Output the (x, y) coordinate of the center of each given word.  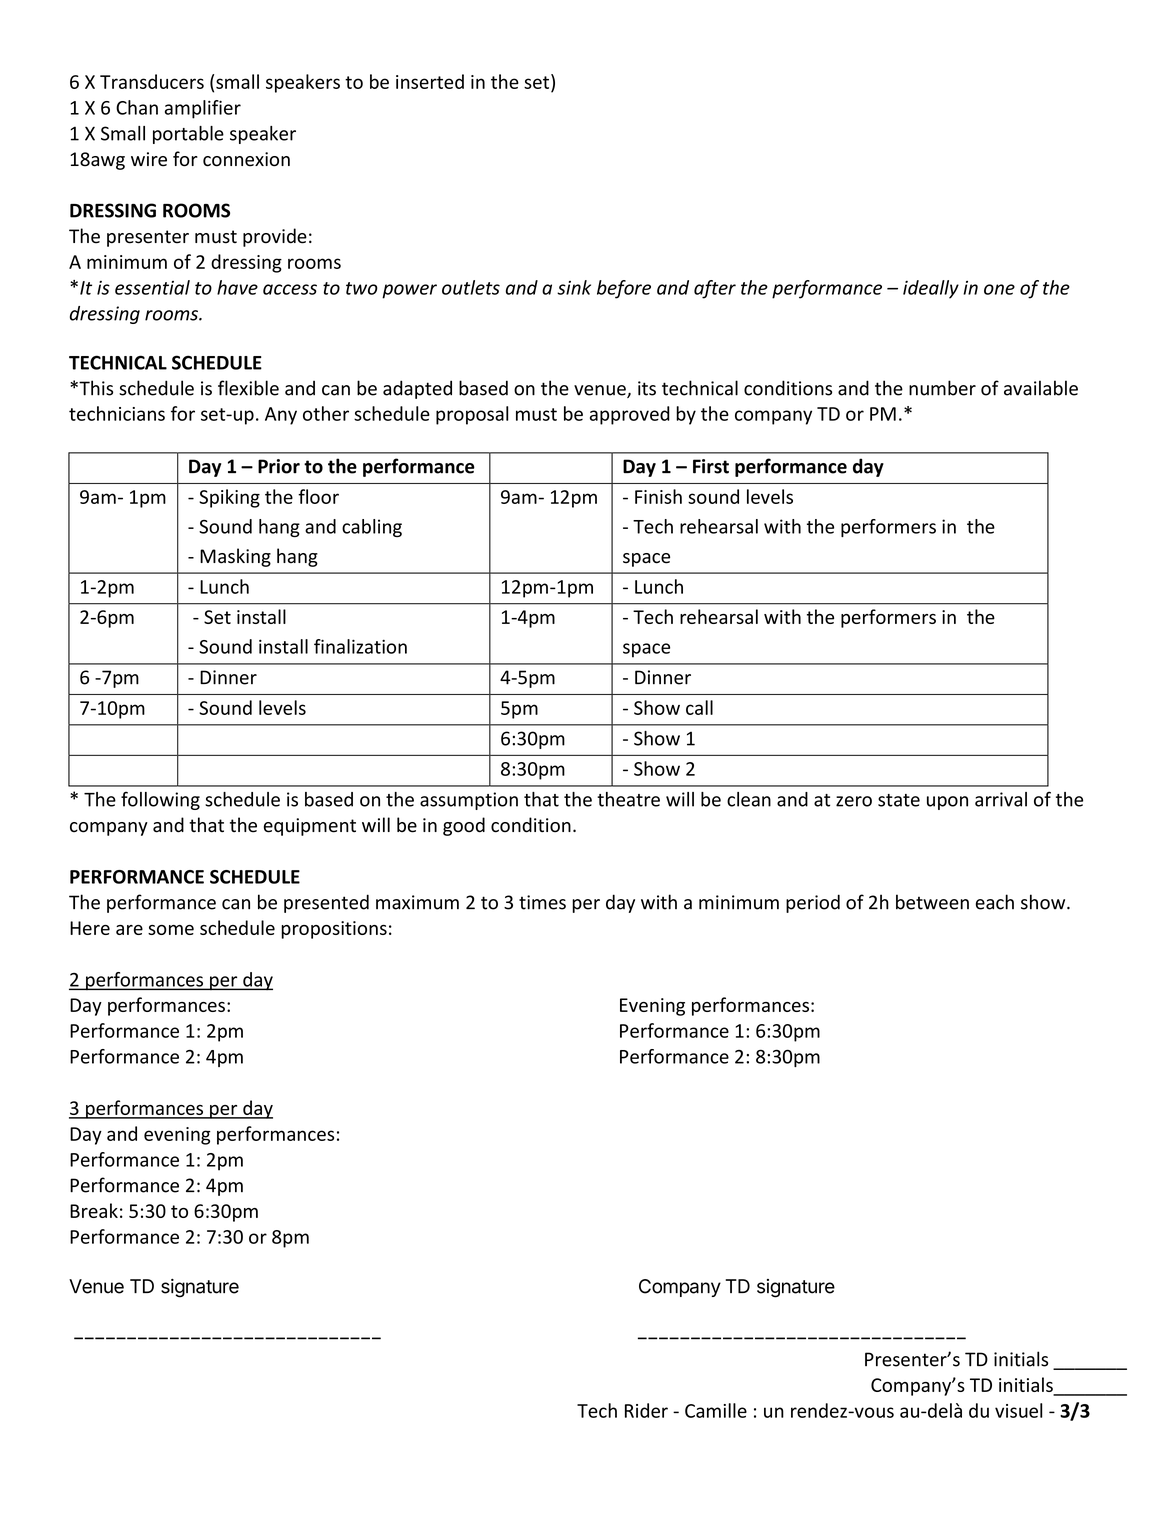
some (171, 930)
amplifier (203, 109)
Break (94, 1210)
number (942, 388)
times (542, 902)
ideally (931, 289)
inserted (430, 81)
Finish (658, 496)
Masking (235, 557)
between (932, 902)
